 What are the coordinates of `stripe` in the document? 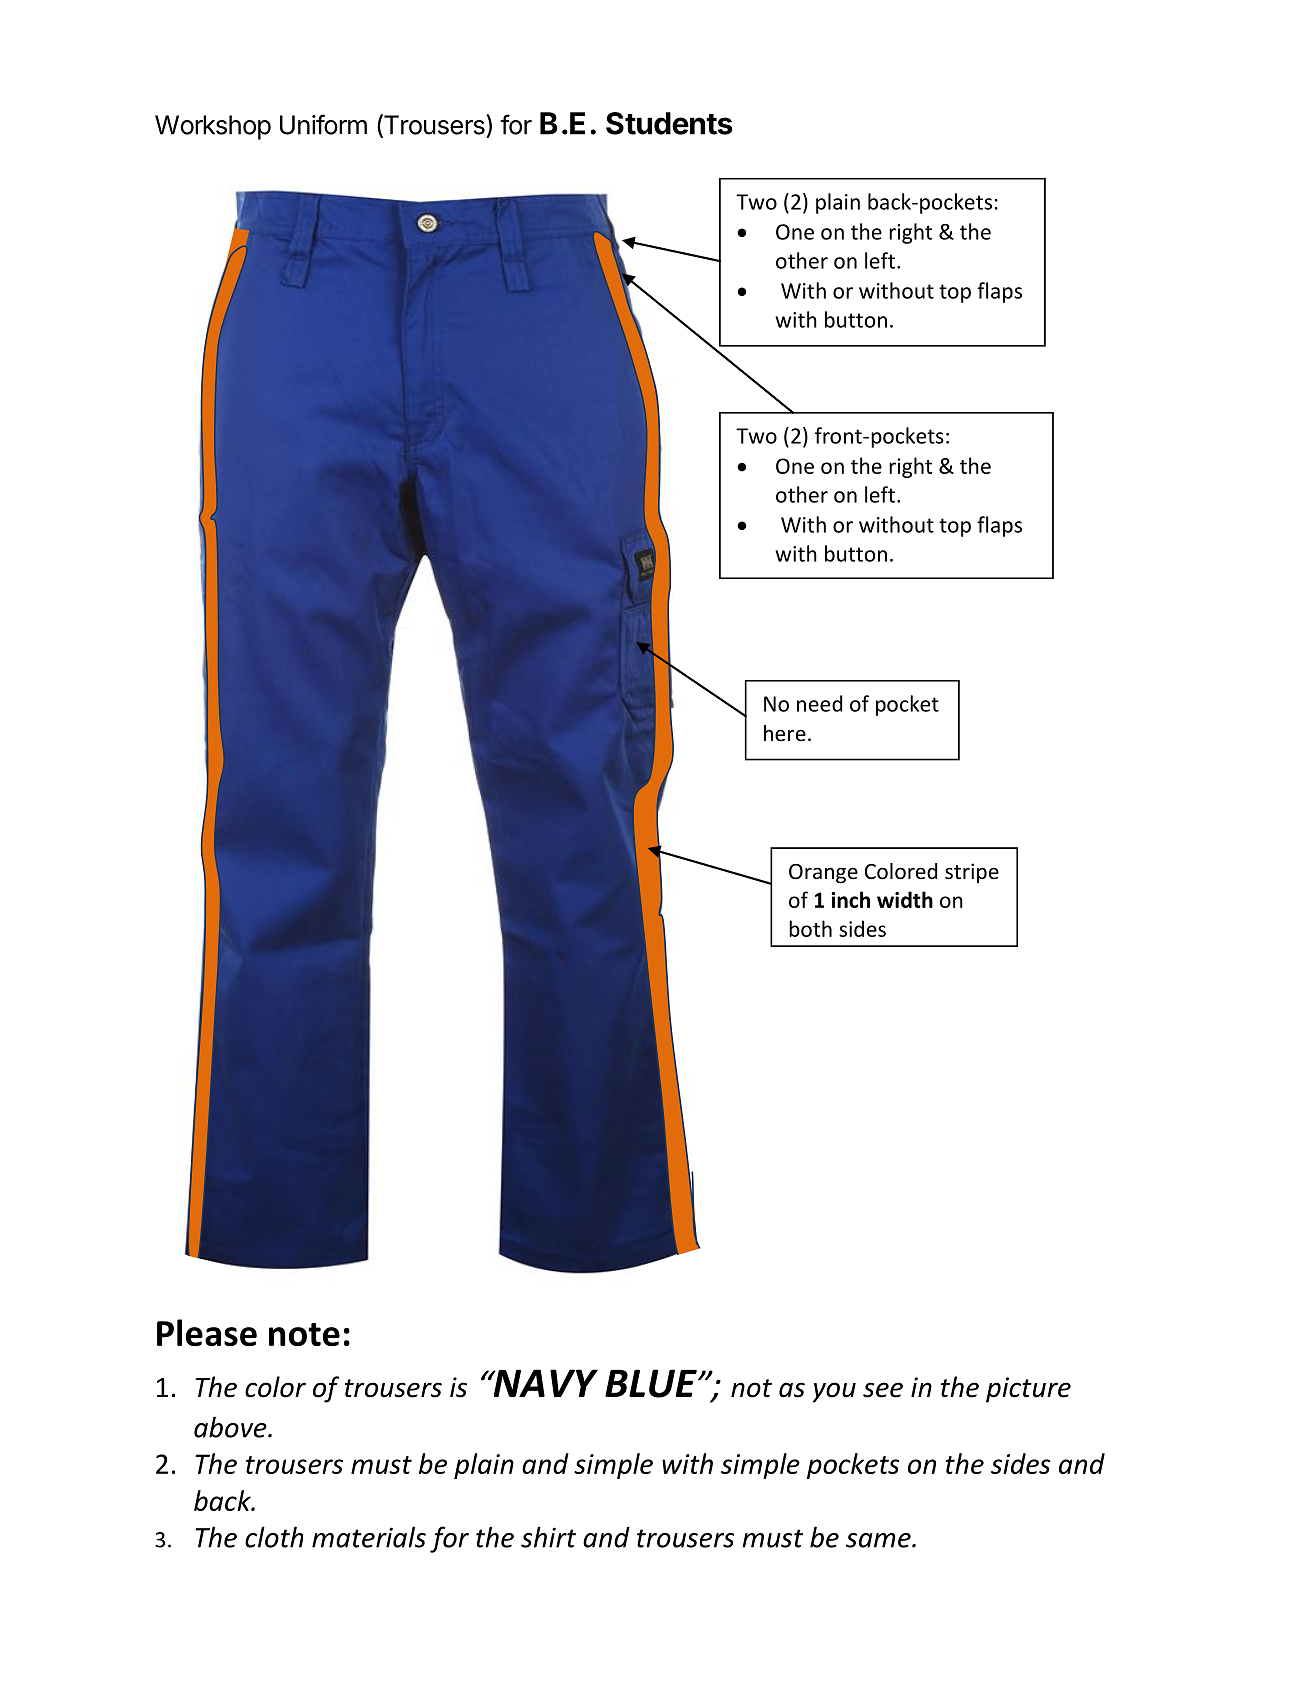 It's located at (972, 873).
